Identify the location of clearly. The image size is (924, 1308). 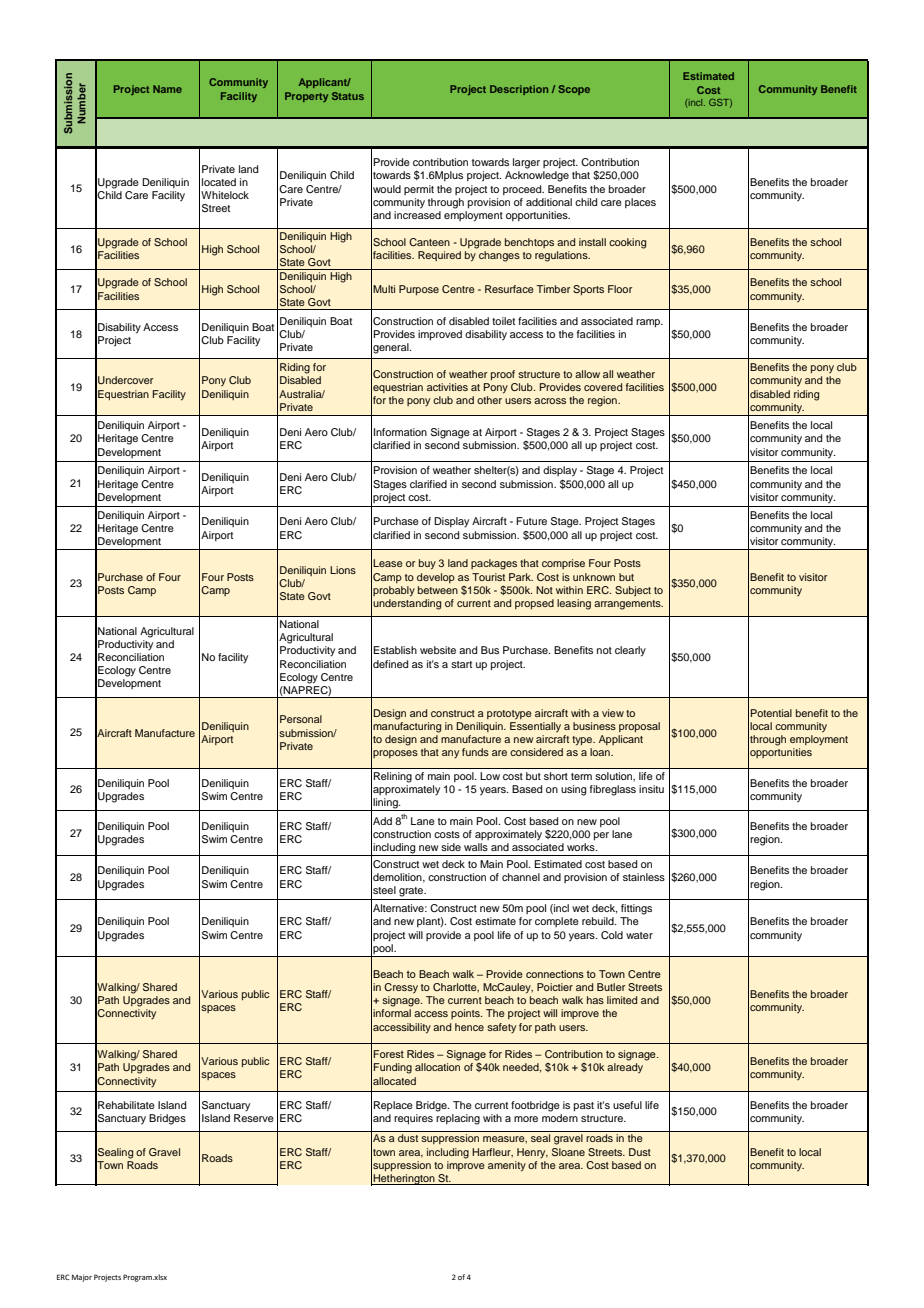
(630, 651).
